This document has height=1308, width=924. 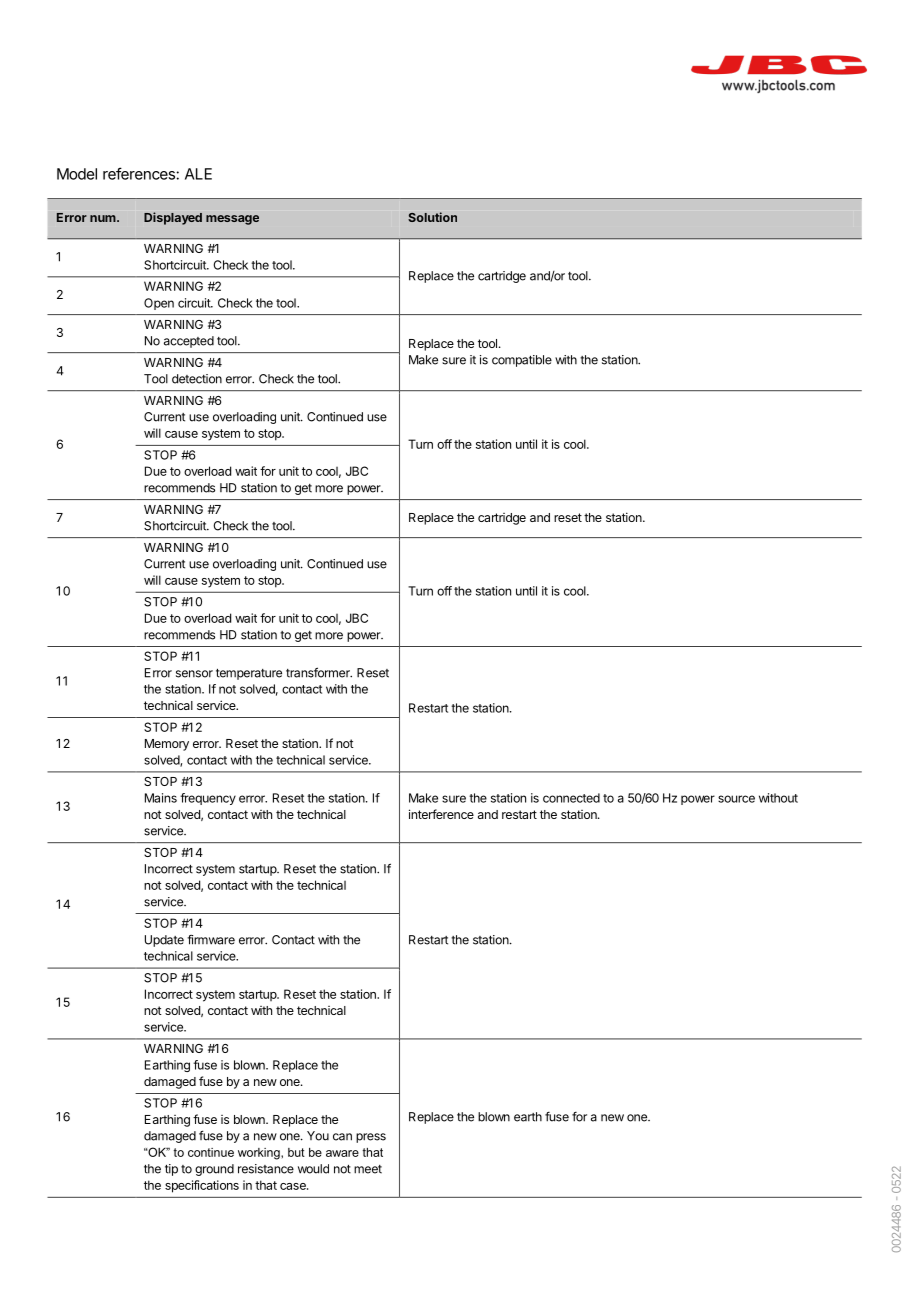 What do you see at coordinates (522, 361) in the document?
I see `compatible` at bounding box center [522, 361].
